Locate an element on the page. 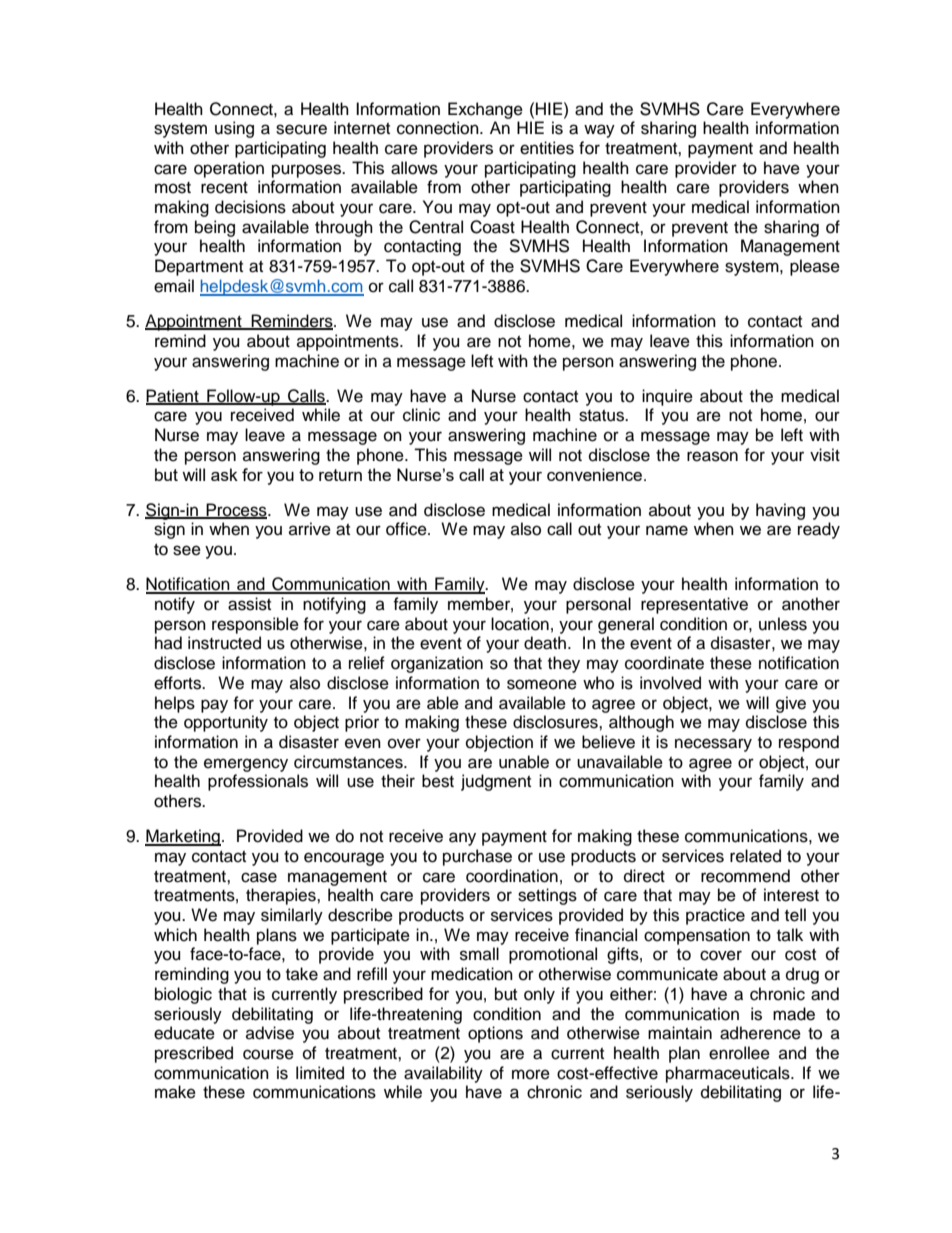  course is located at coordinates (268, 1054).
